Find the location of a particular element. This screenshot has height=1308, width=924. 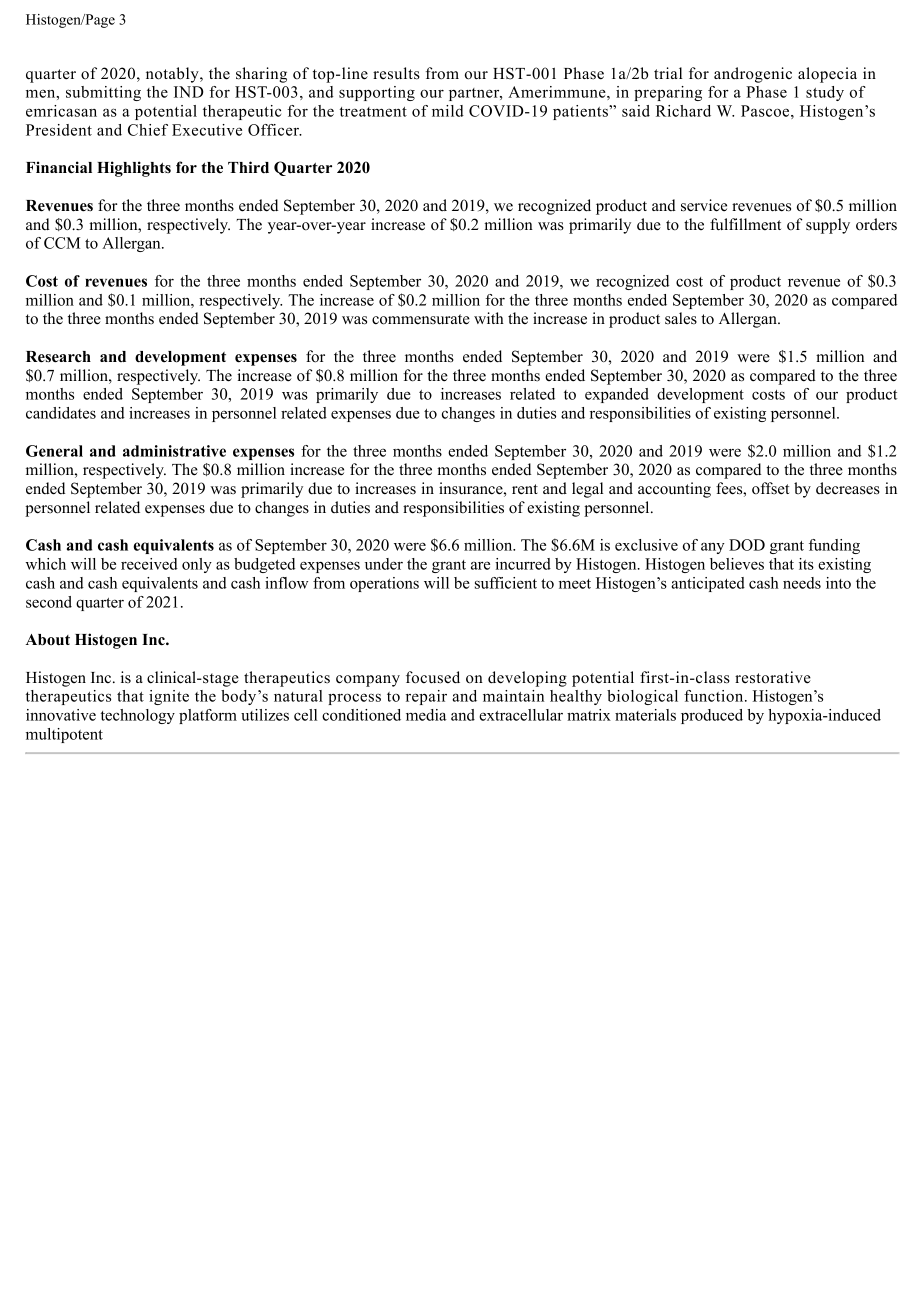

its is located at coordinates (806, 564).
